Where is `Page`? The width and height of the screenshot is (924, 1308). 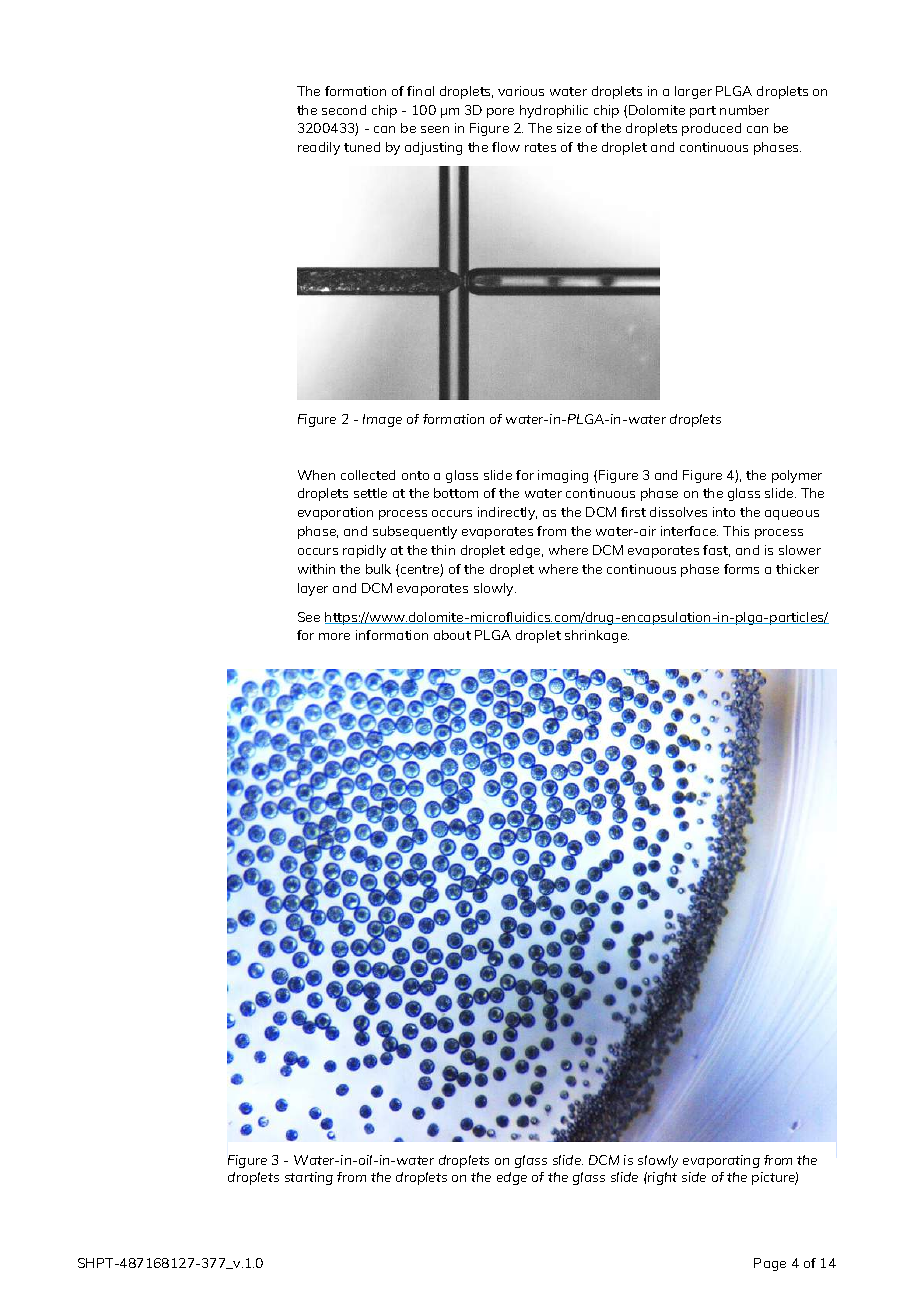 Page is located at coordinates (770, 1264).
